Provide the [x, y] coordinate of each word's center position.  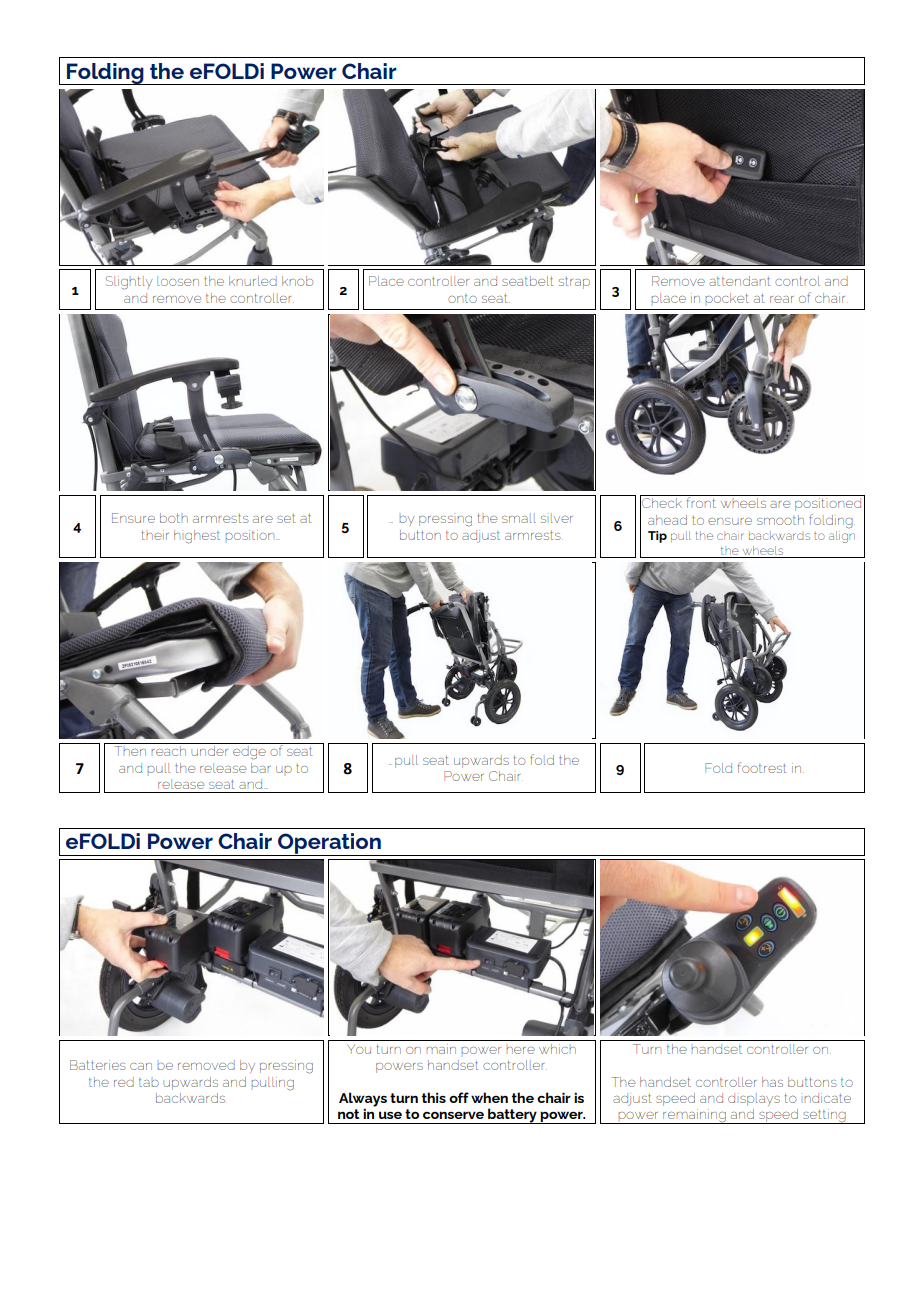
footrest [762, 767]
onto [462, 298]
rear [782, 299]
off [459, 1097]
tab [149, 1082]
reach [168, 751]
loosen [178, 281]
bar [260, 768]
